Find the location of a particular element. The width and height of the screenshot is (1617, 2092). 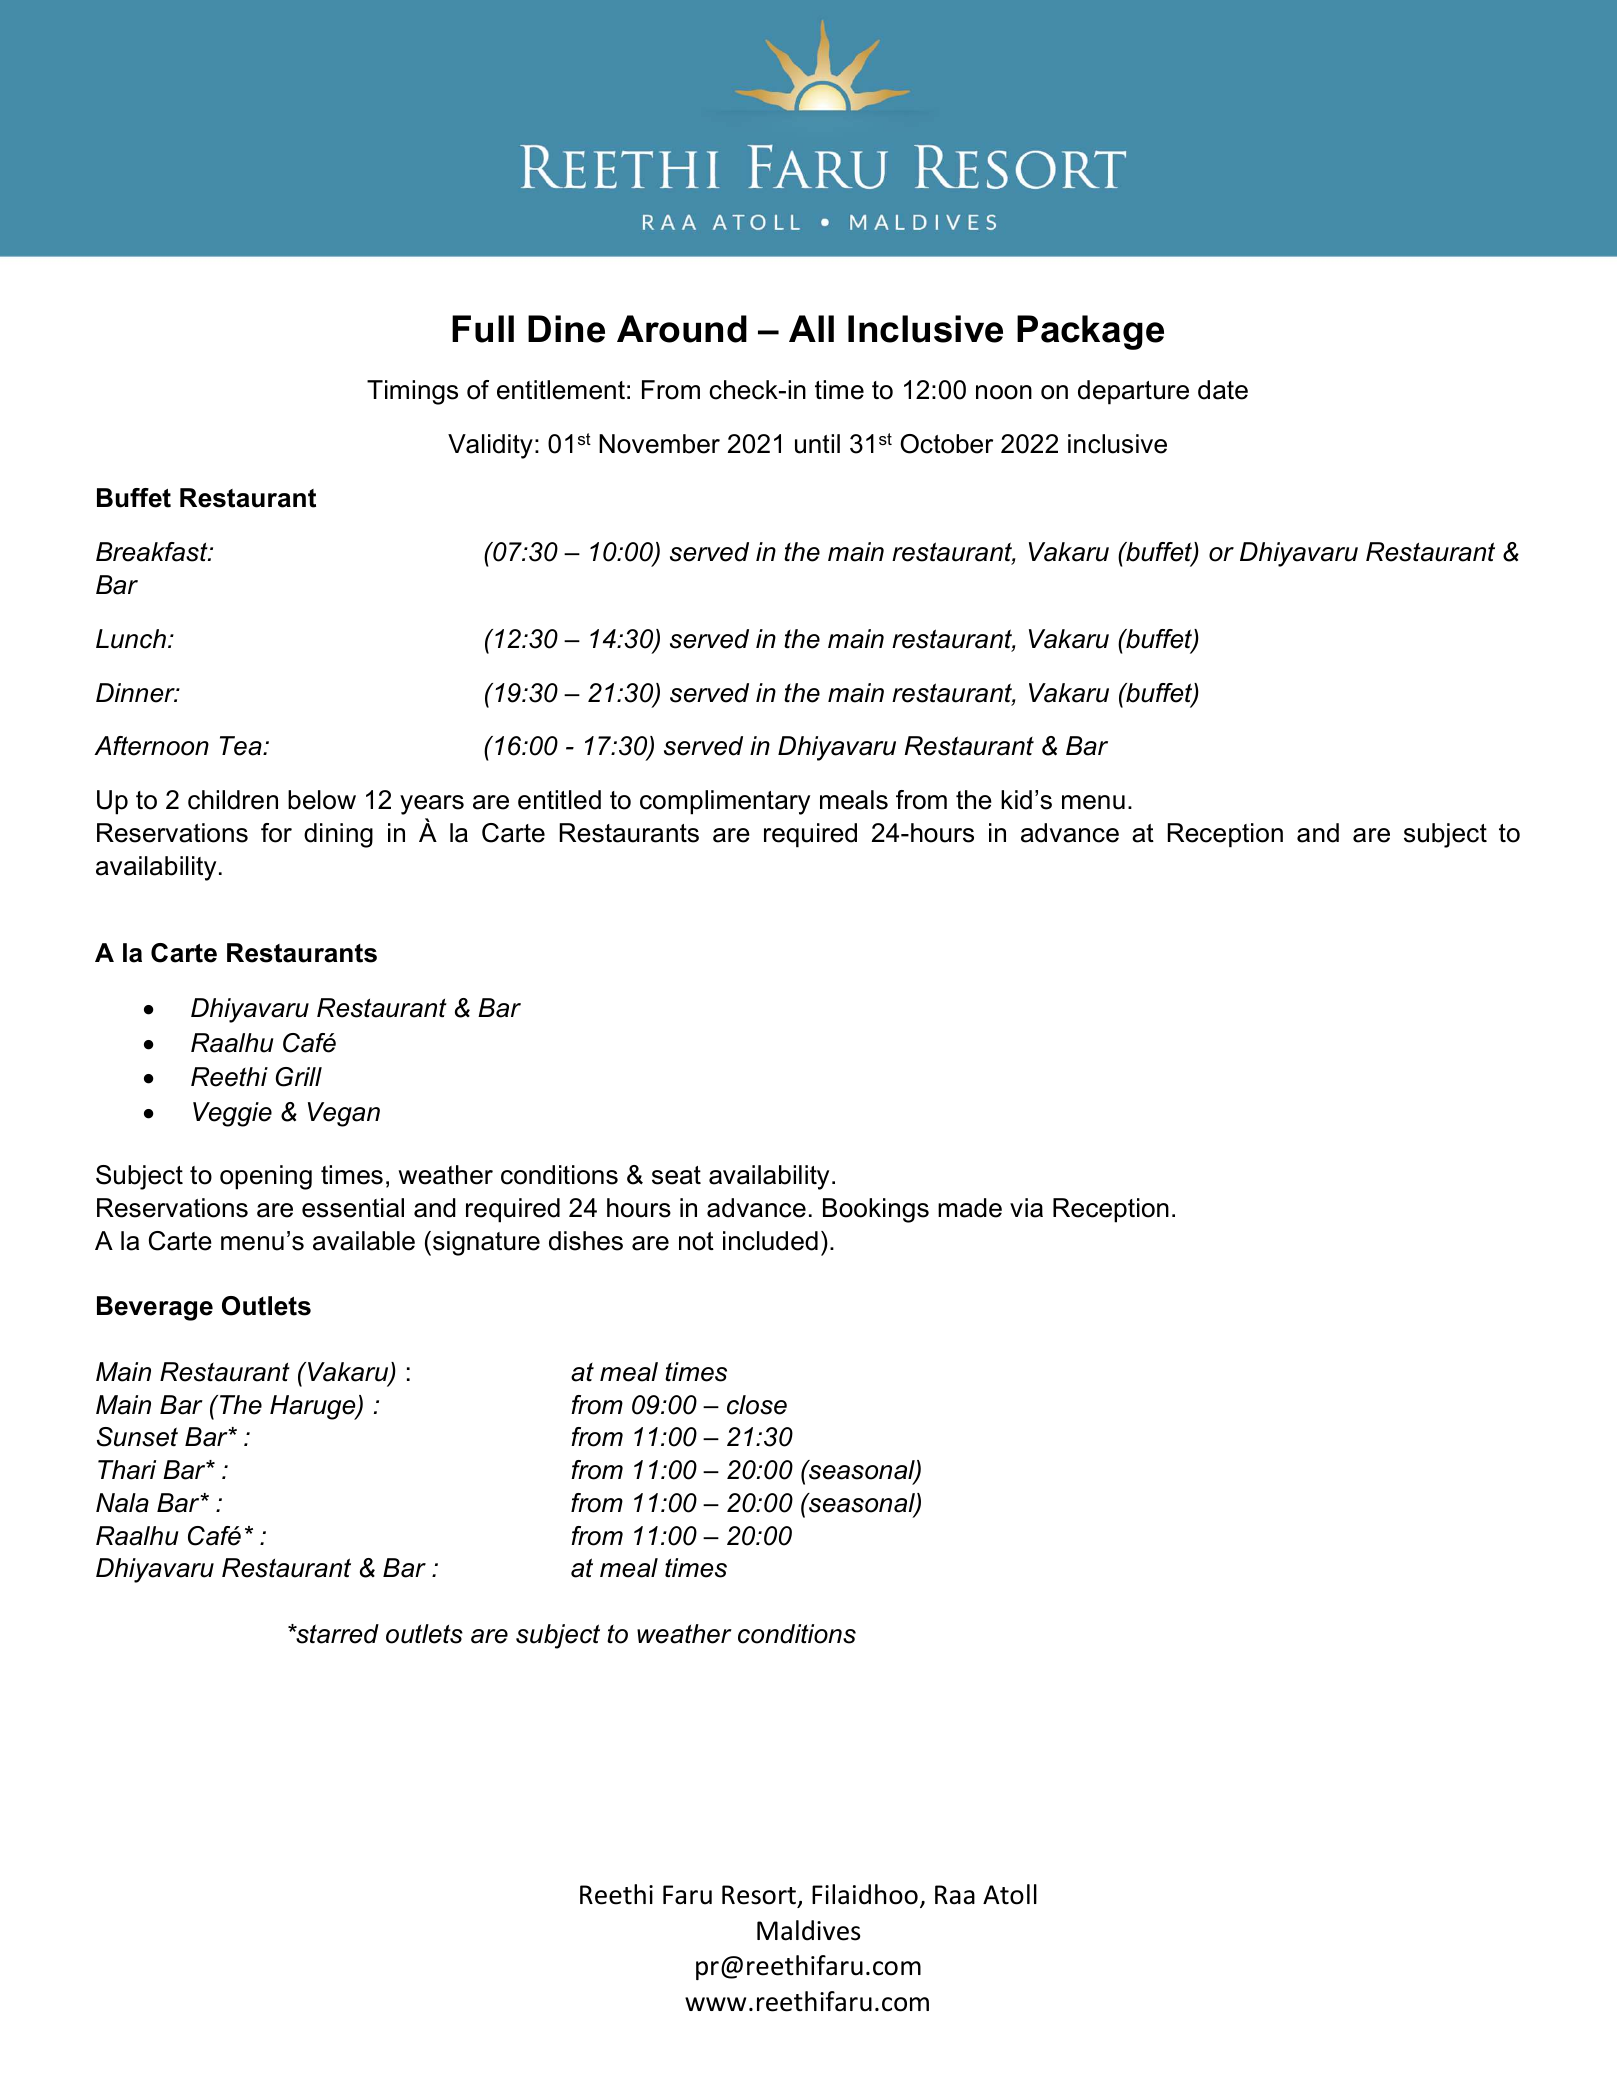

complimentary is located at coordinates (725, 802).
